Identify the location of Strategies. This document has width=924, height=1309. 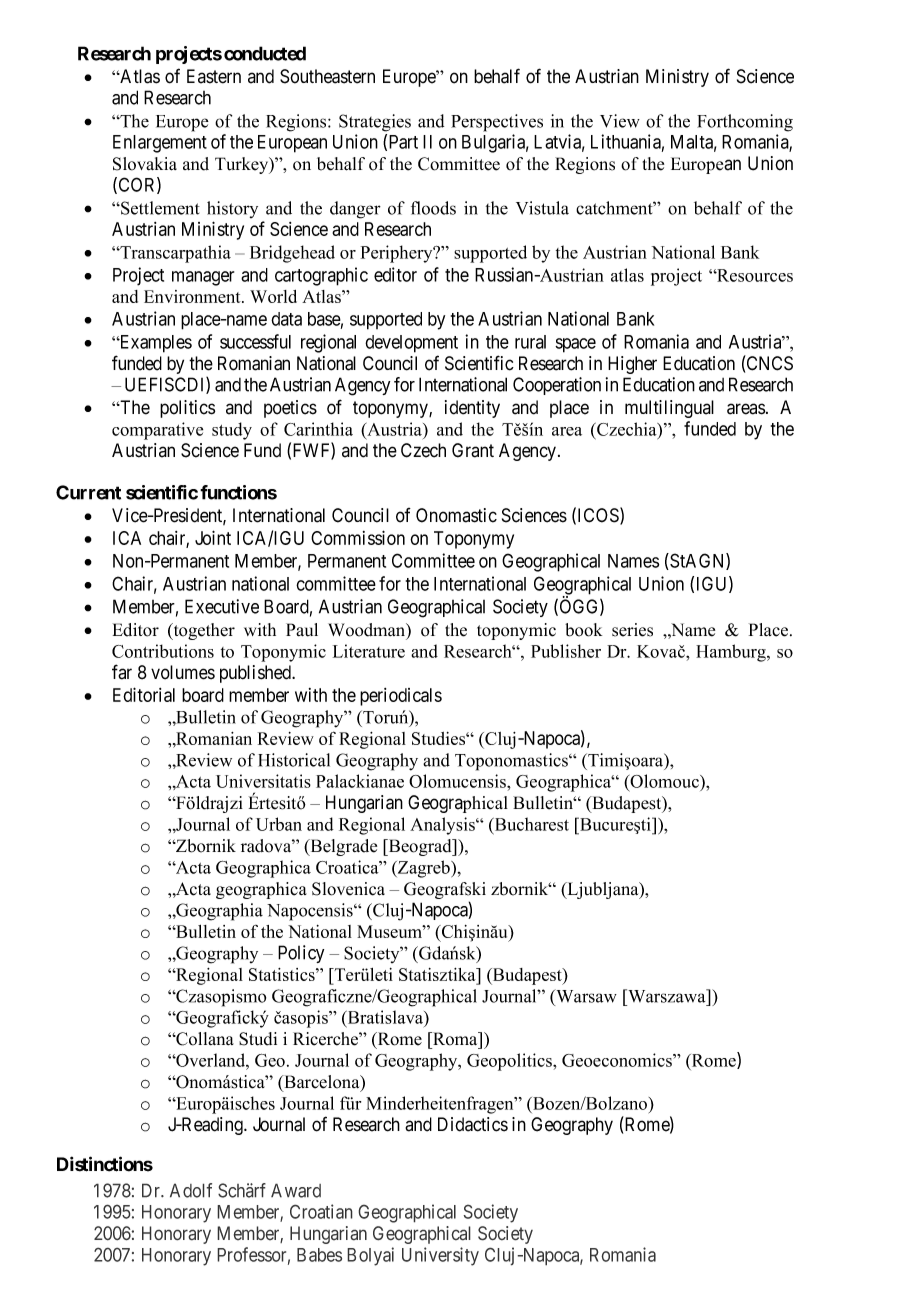
(375, 123).
